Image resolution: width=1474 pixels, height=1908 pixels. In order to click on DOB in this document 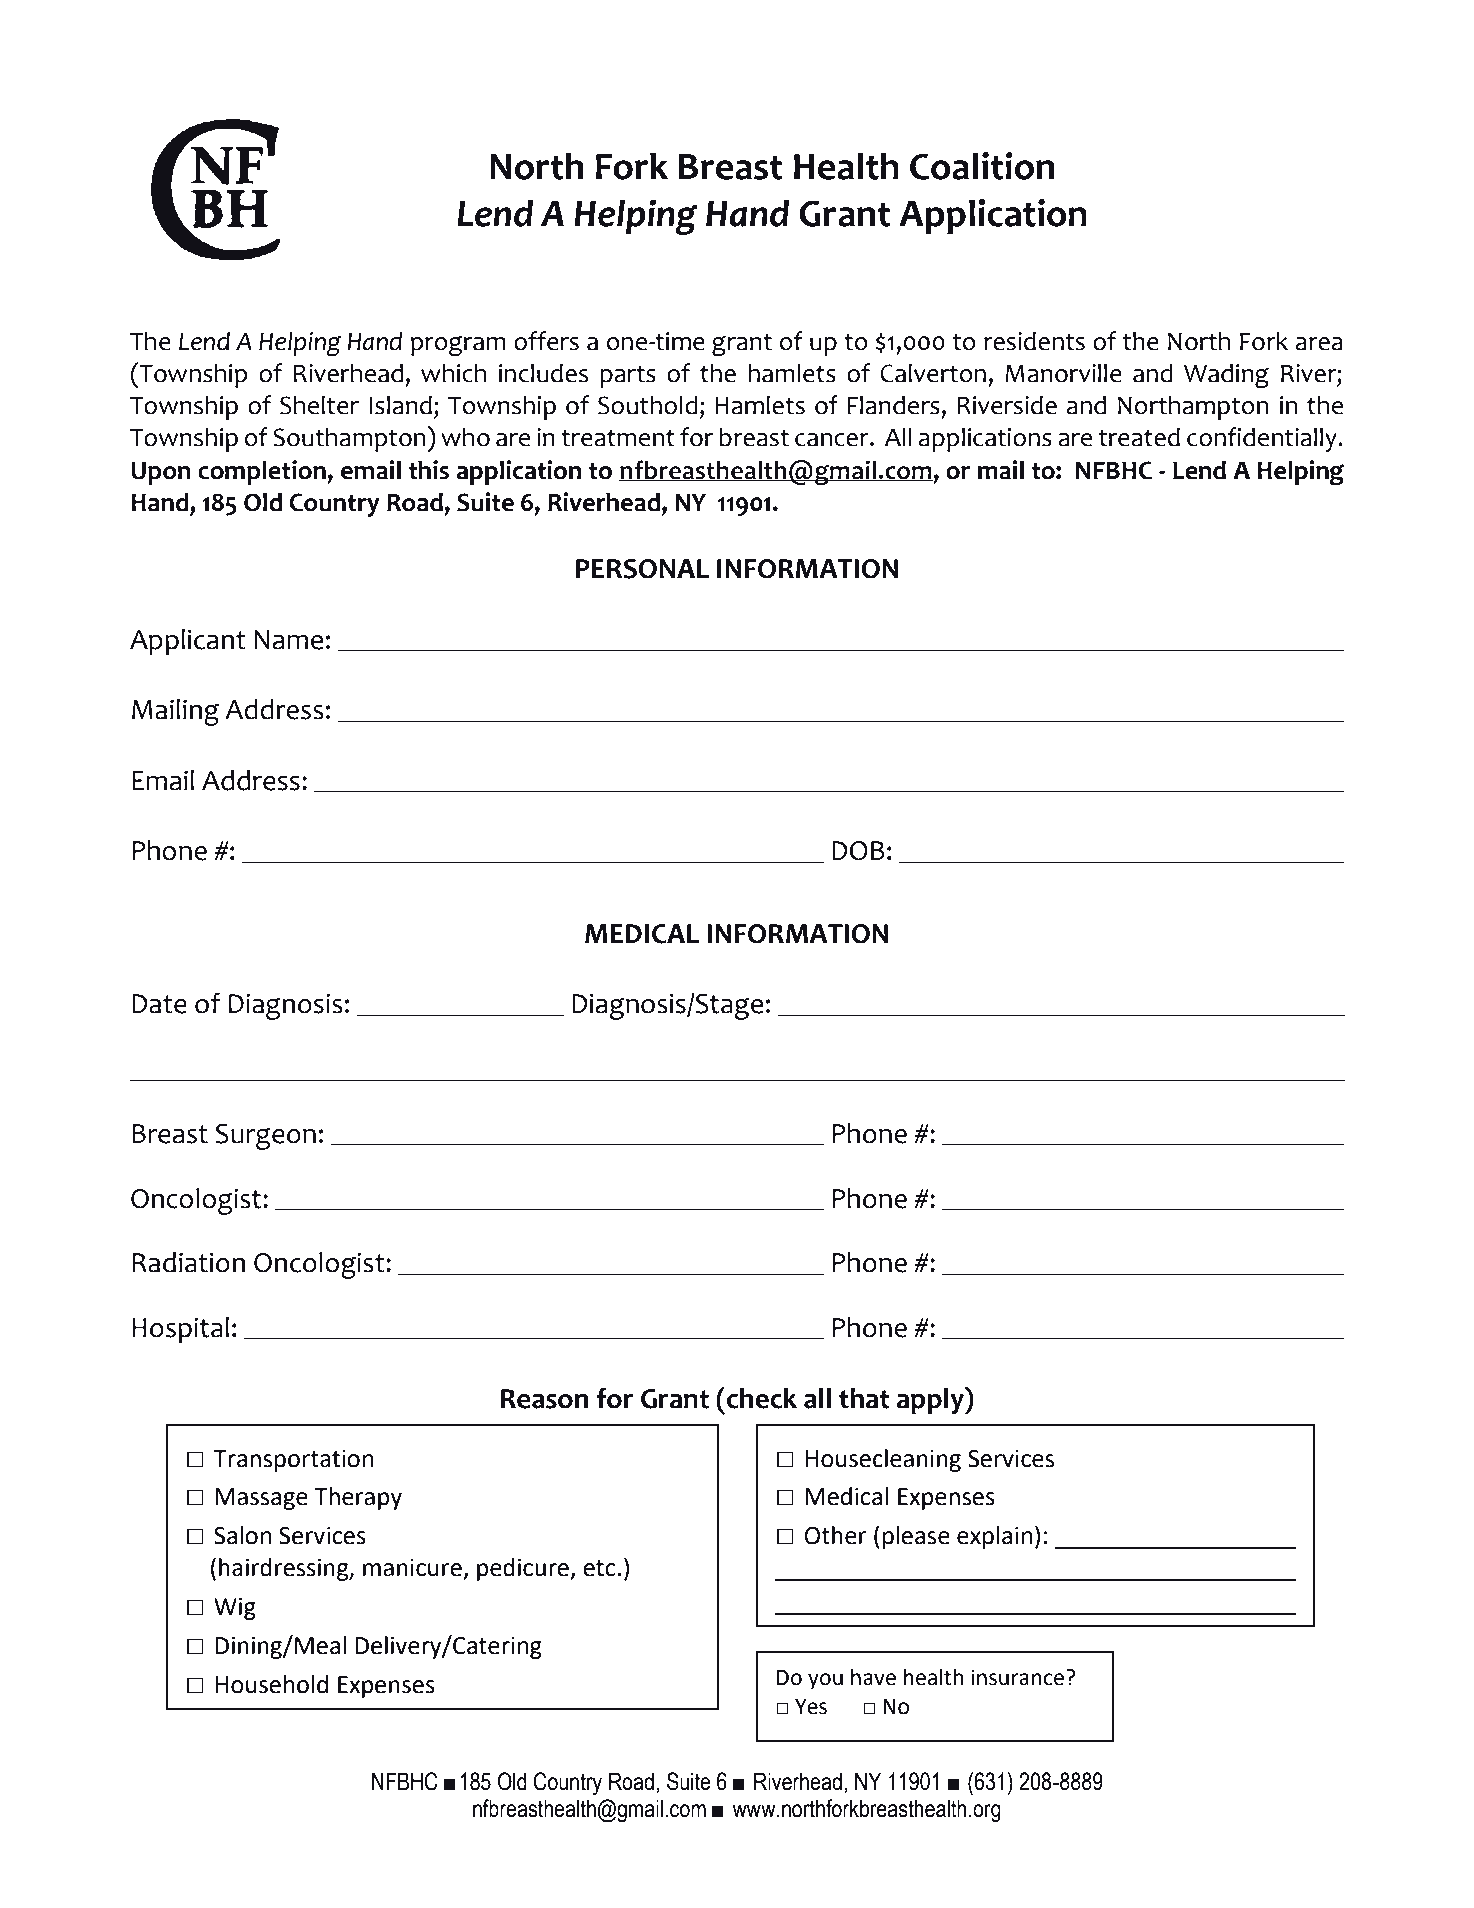, I will do `click(858, 851)`.
